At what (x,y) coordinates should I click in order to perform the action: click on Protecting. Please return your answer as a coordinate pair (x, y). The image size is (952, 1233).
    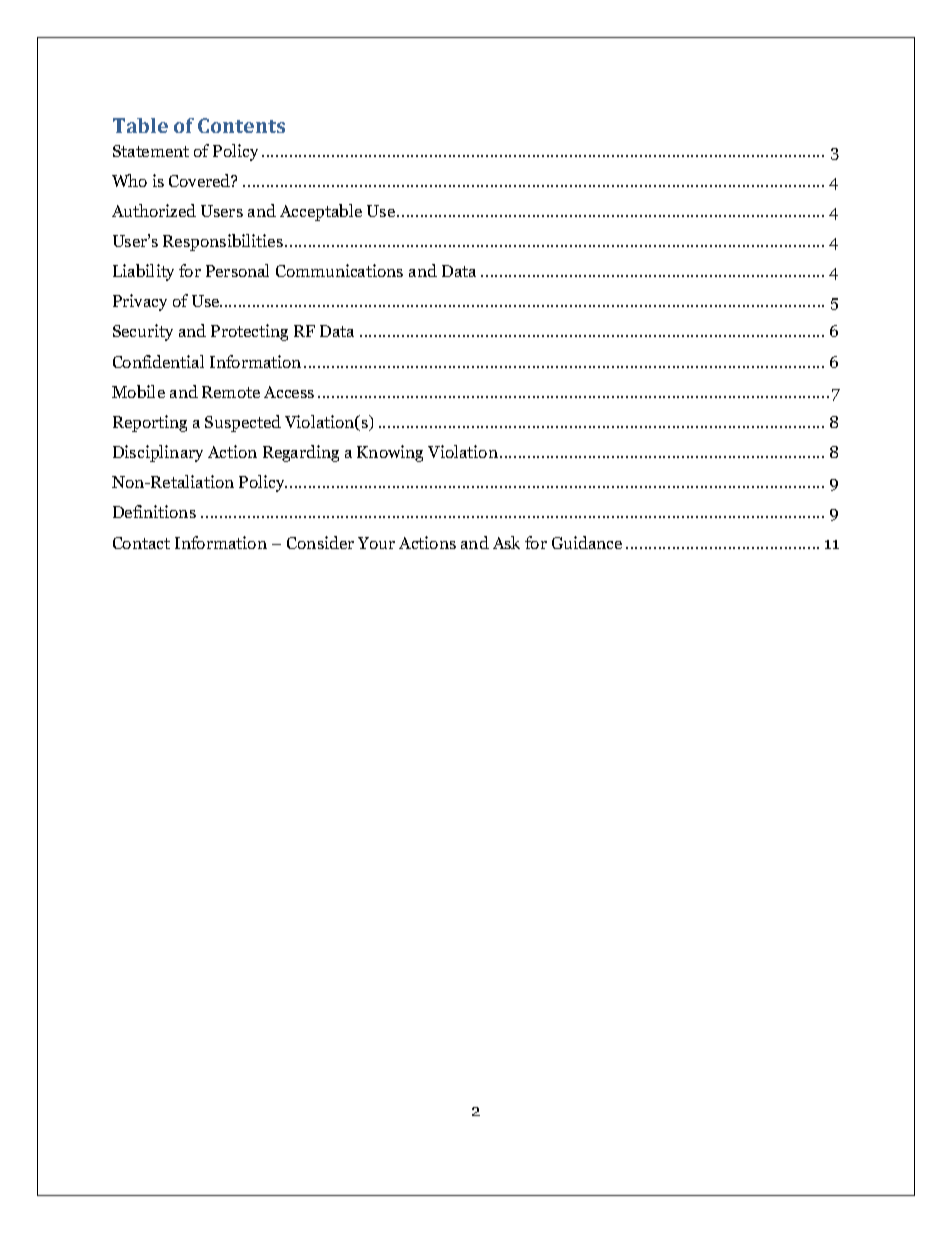
    Looking at the image, I should click on (249, 332).
